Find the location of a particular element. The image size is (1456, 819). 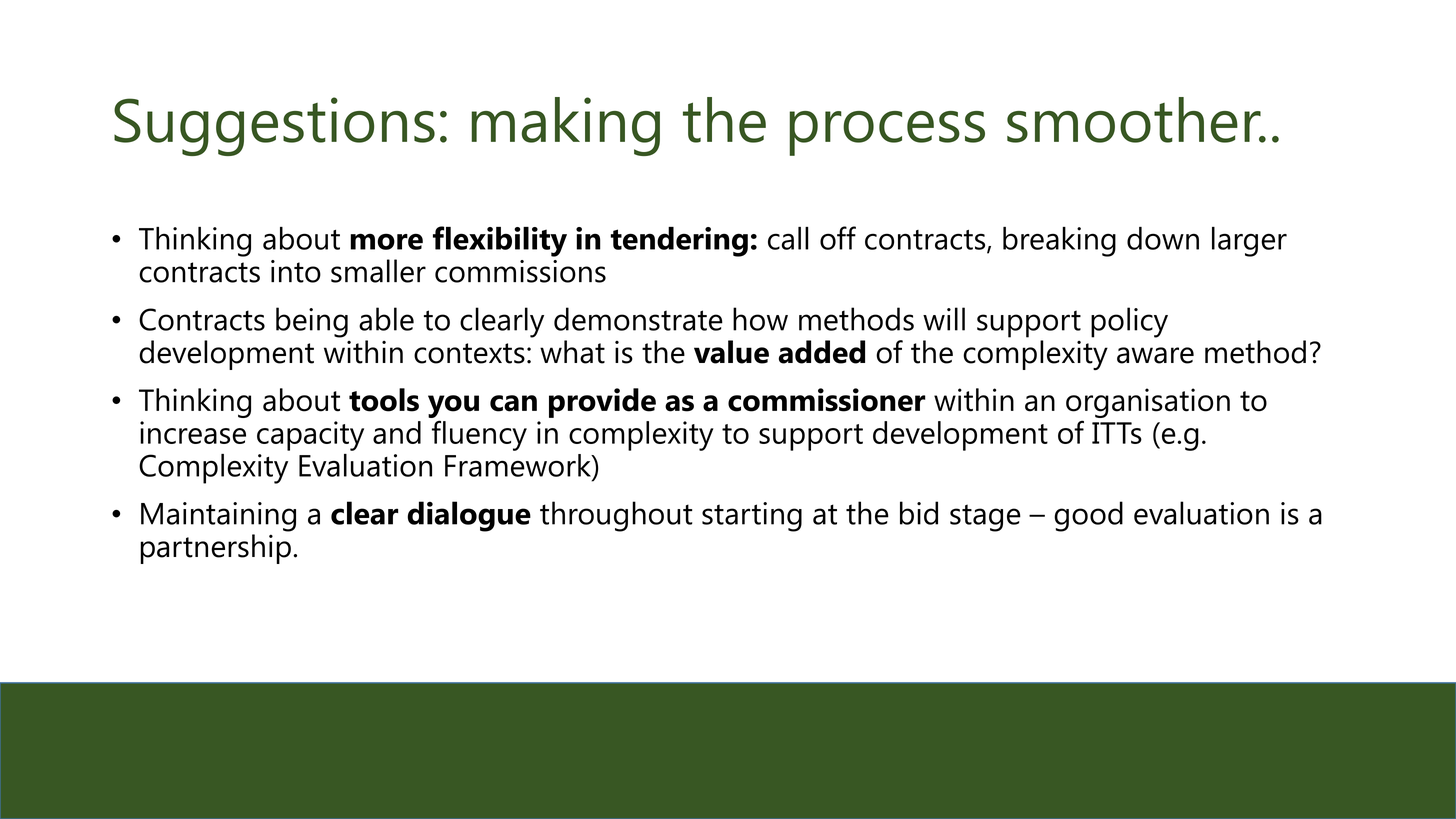

partnership is located at coordinates (215, 549).
